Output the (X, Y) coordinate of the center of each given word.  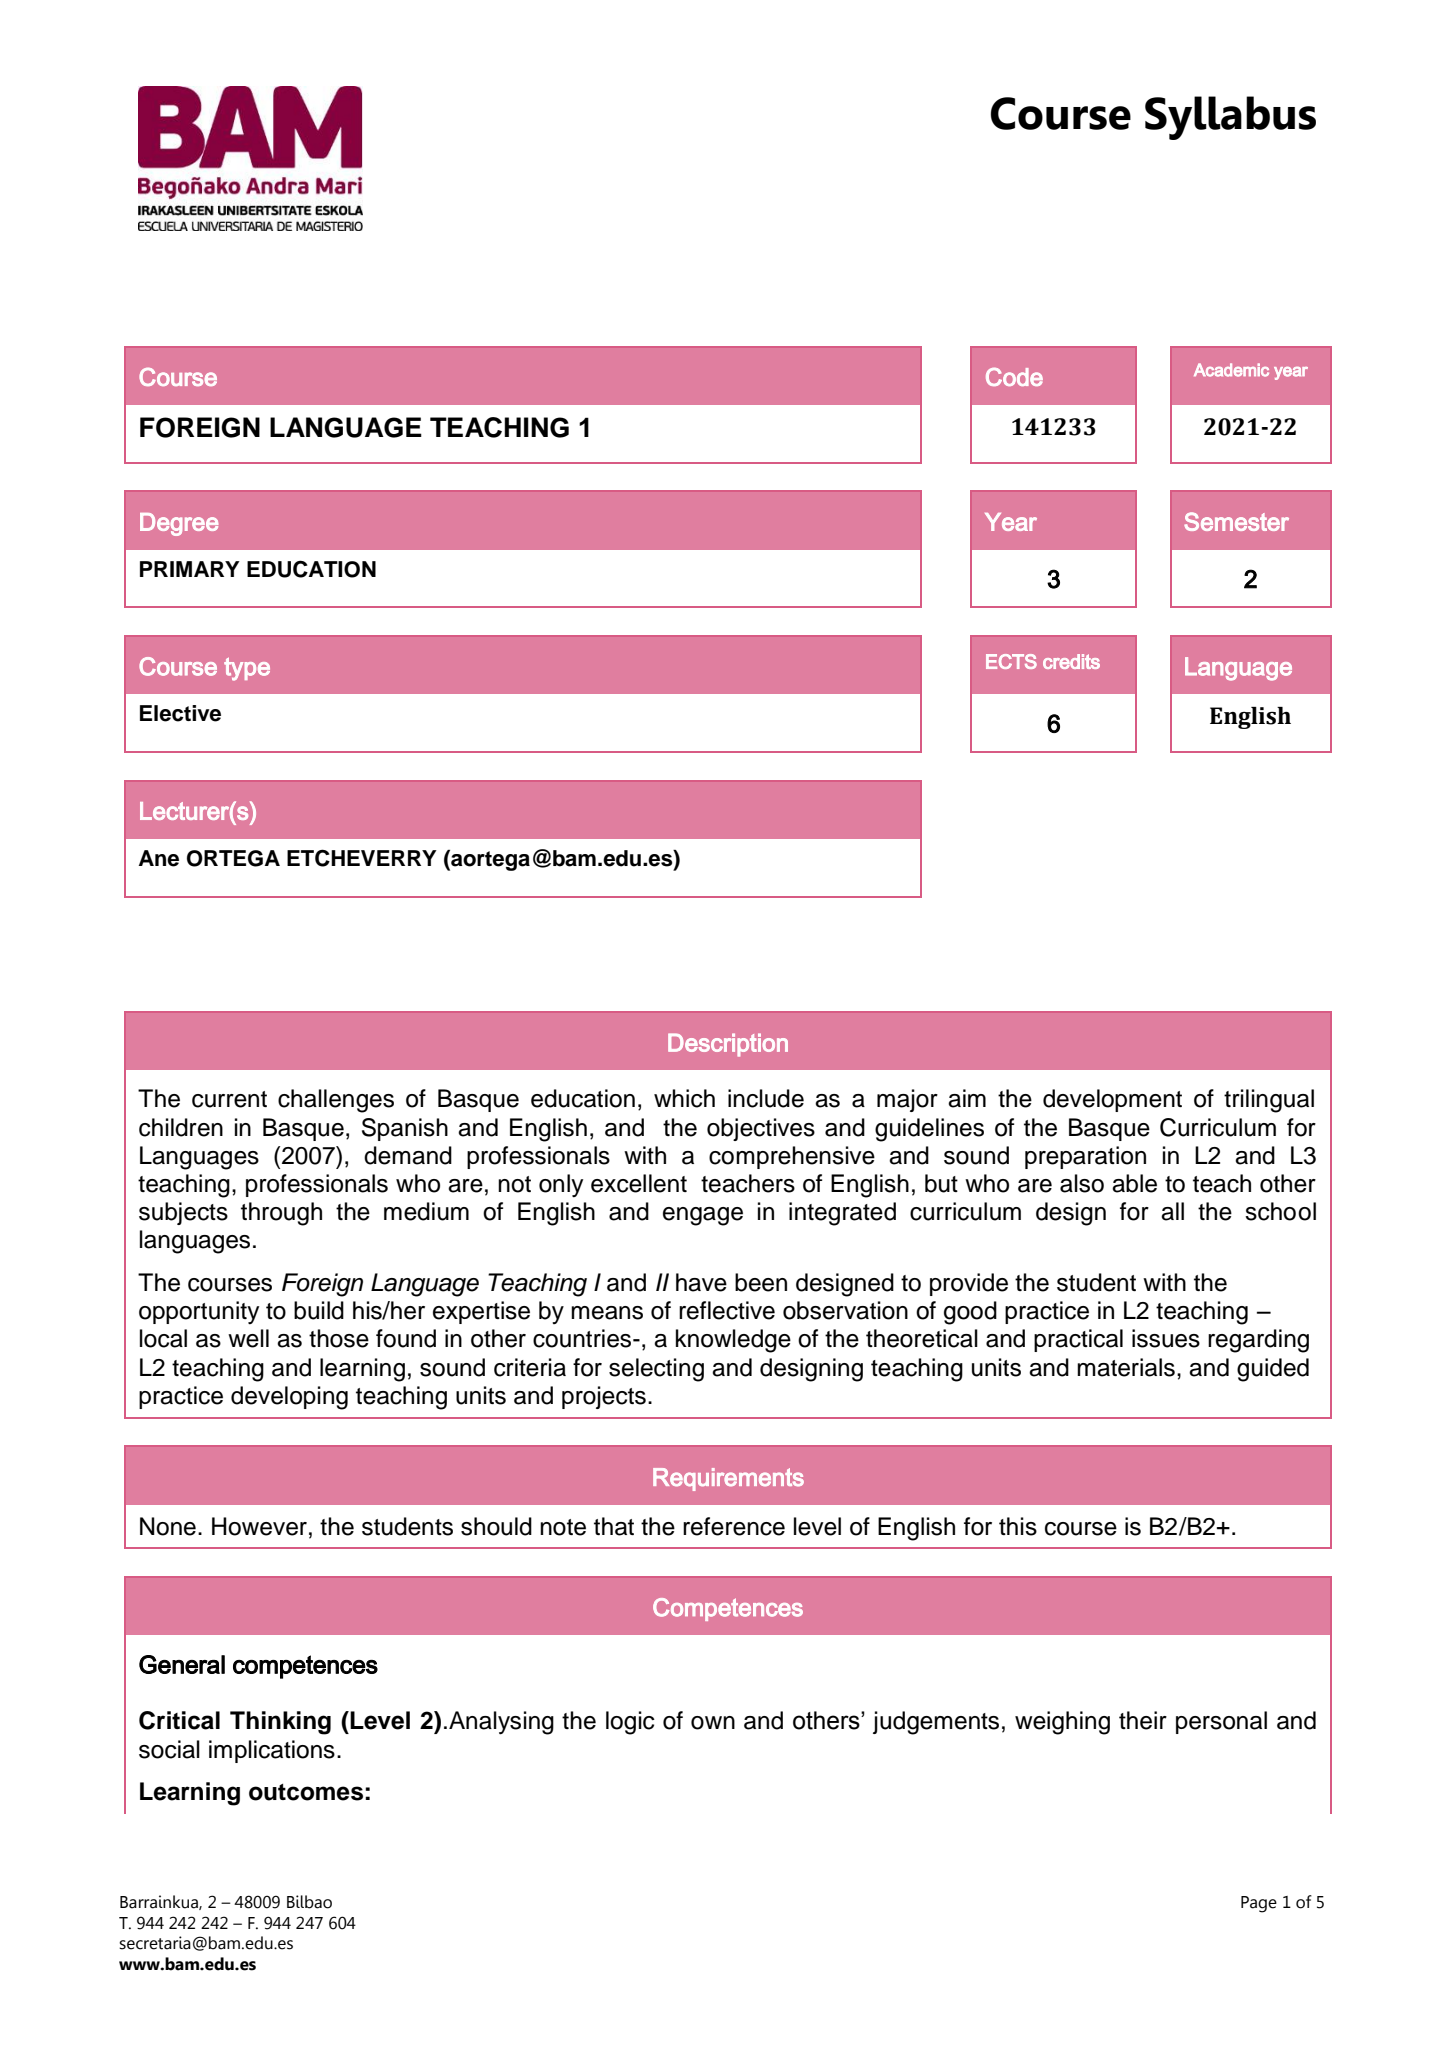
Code (1014, 377)
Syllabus (1230, 118)
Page (1259, 1904)
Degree (179, 524)
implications (272, 1751)
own (713, 1723)
